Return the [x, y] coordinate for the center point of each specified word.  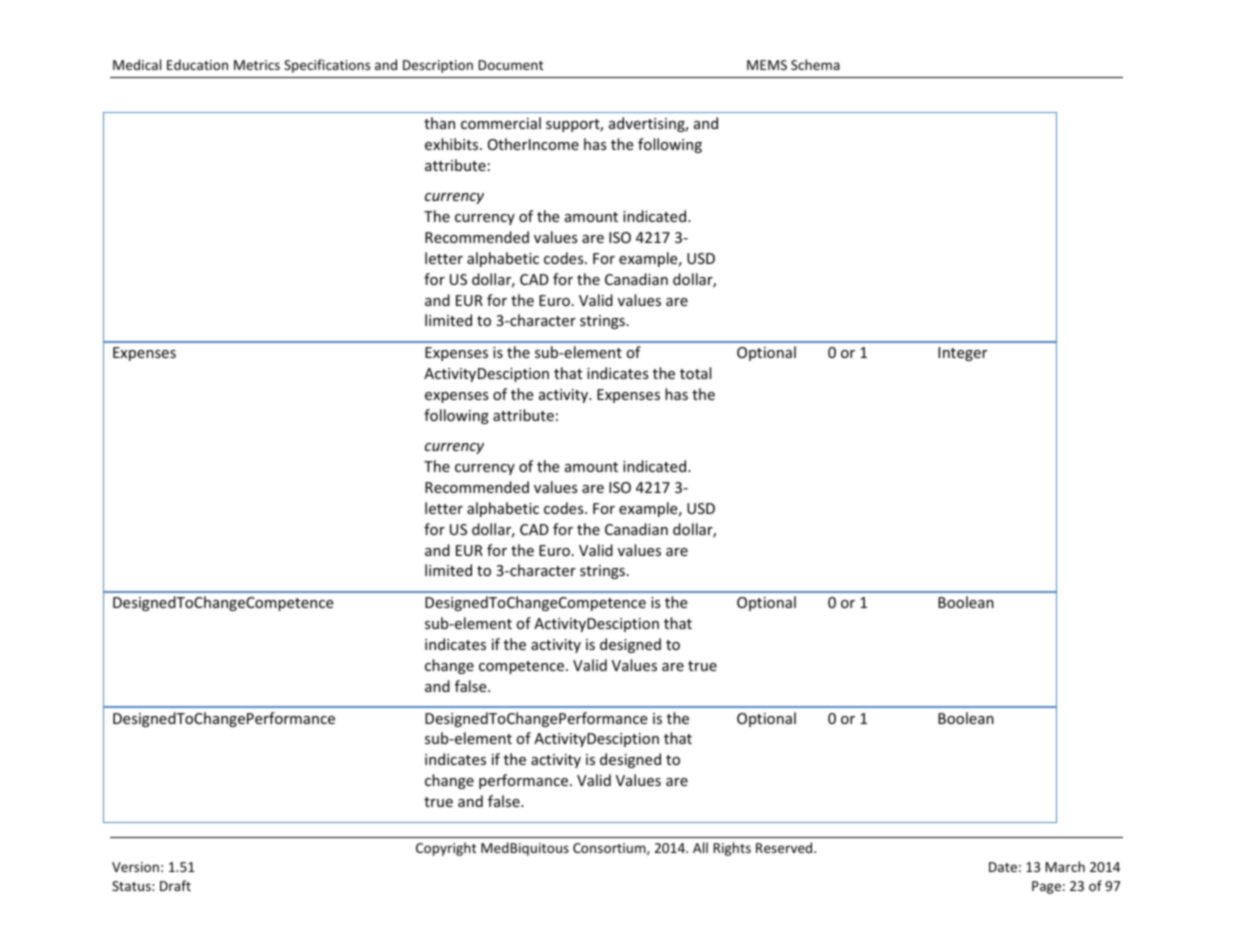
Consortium [610, 849]
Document [511, 65]
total [695, 373]
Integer [962, 354]
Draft [175, 885]
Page [1046, 887]
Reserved [785, 847]
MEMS [767, 65]
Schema [815, 64]
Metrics [257, 65]
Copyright [446, 849]
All [700, 847]
